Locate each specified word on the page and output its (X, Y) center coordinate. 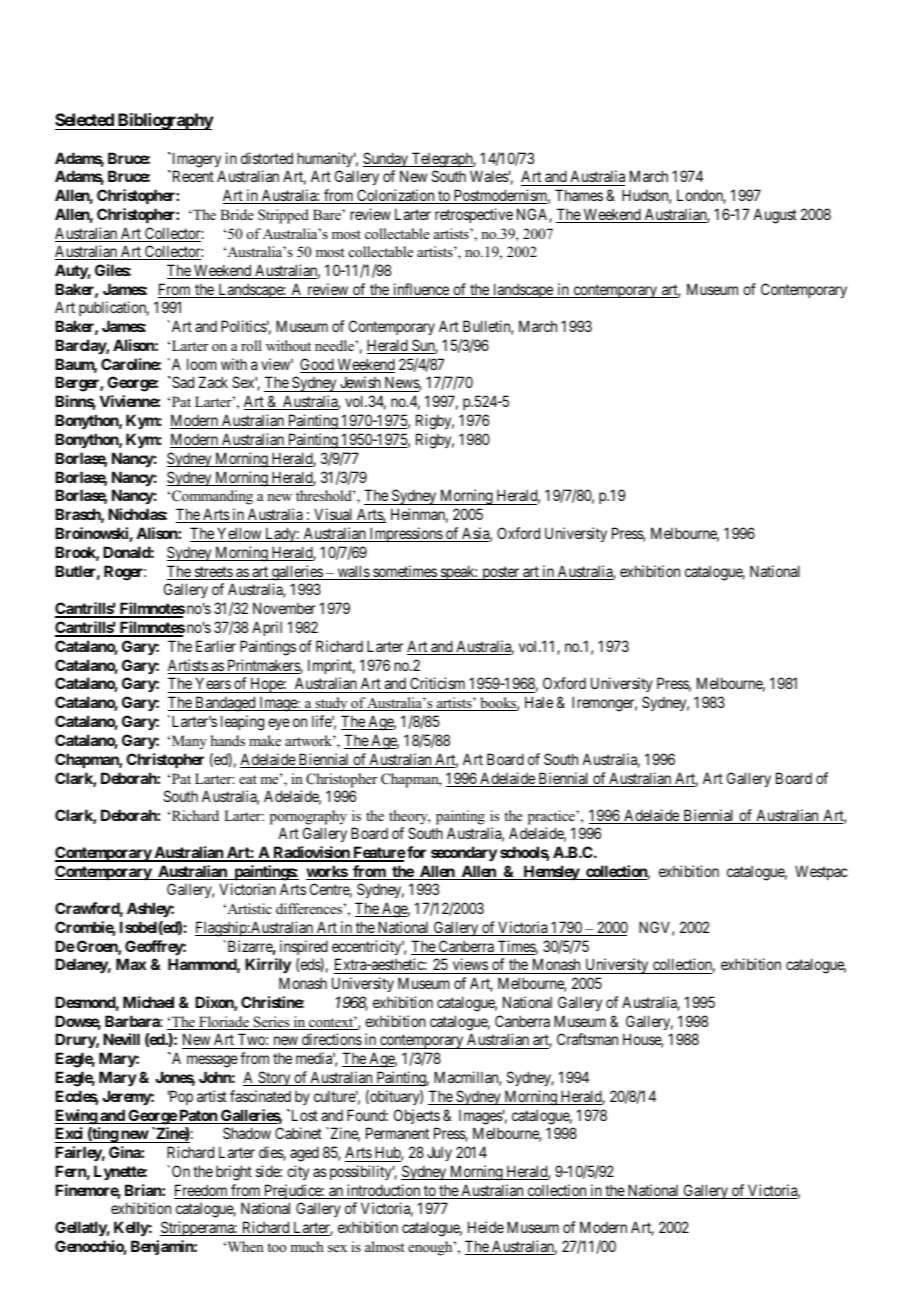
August (775, 216)
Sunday (386, 159)
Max (131, 964)
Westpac (821, 872)
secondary (464, 854)
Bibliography (165, 121)
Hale (539, 702)
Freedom (202, 1191)
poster (501, 573)
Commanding (212, 497)
